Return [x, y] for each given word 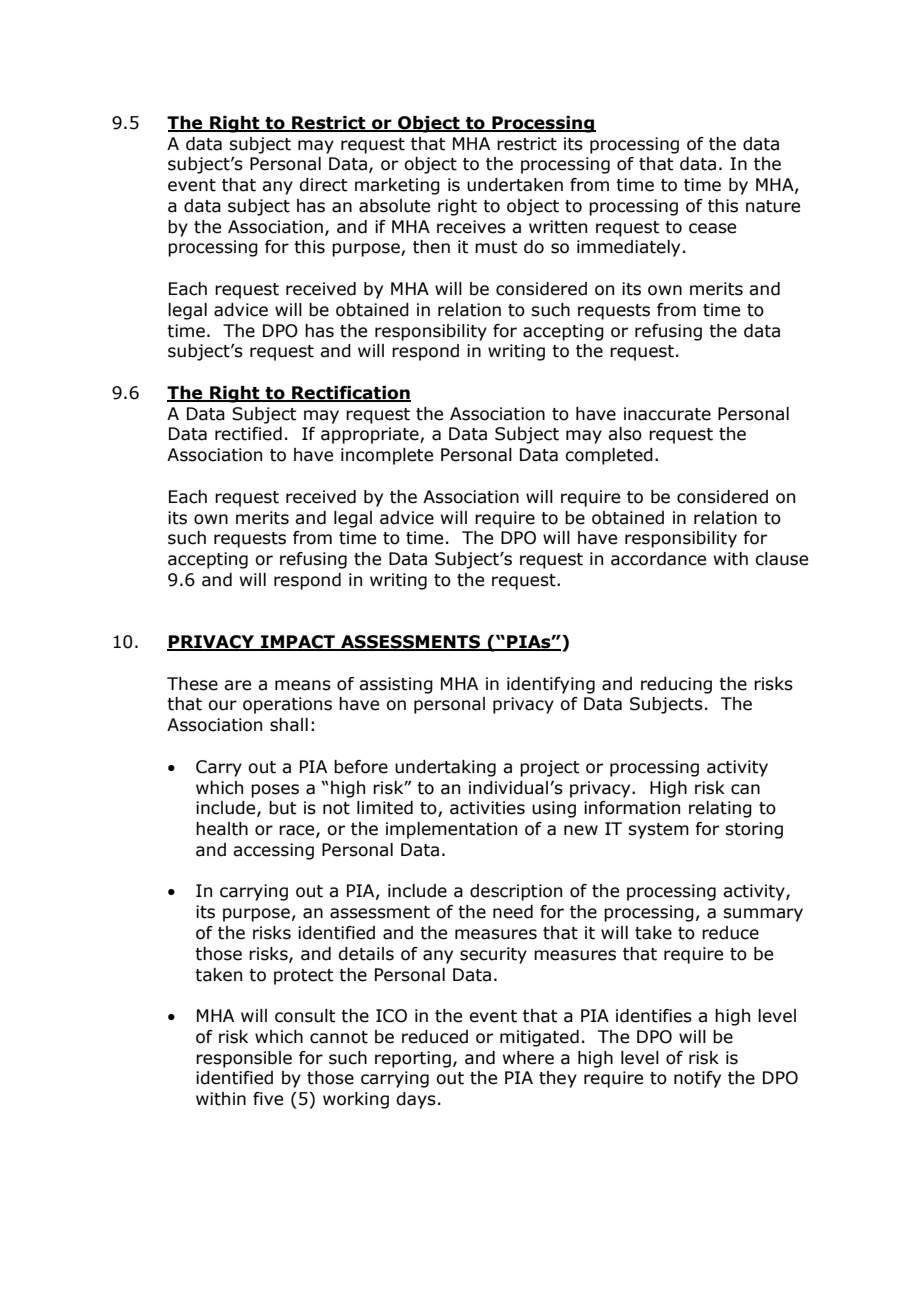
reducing [676, 685]
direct [323, 185]
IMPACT [298, 643]
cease [712, 228]
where [528, 1058]
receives [471, 227]
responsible [244, 1059]
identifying [551, 685]
